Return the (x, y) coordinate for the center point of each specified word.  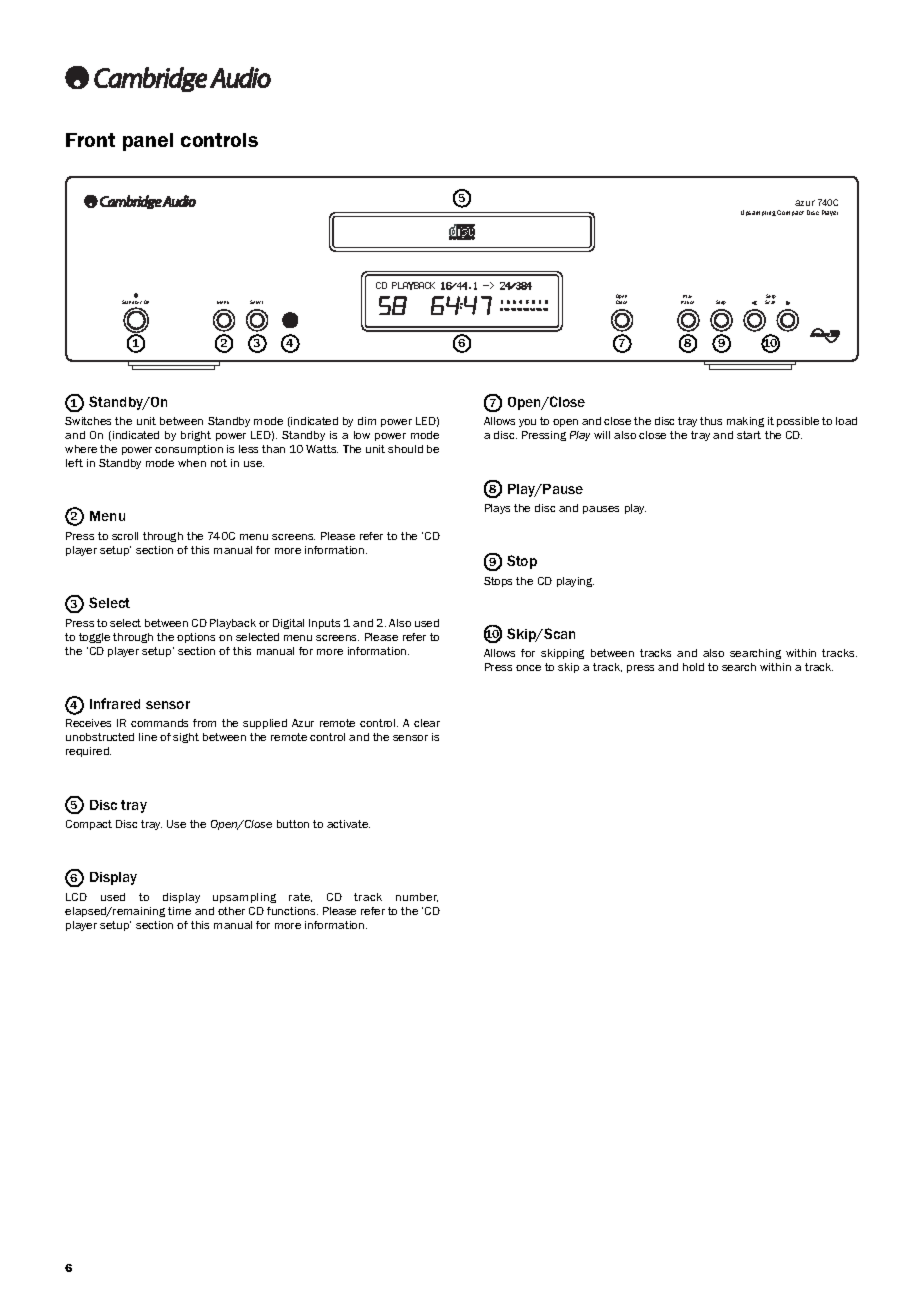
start (749, 435)
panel (148, 142)
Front (90, 140)
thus (711, 421)
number (417, 897)
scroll (125, 536)
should (405, 449)
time (179, 911)
